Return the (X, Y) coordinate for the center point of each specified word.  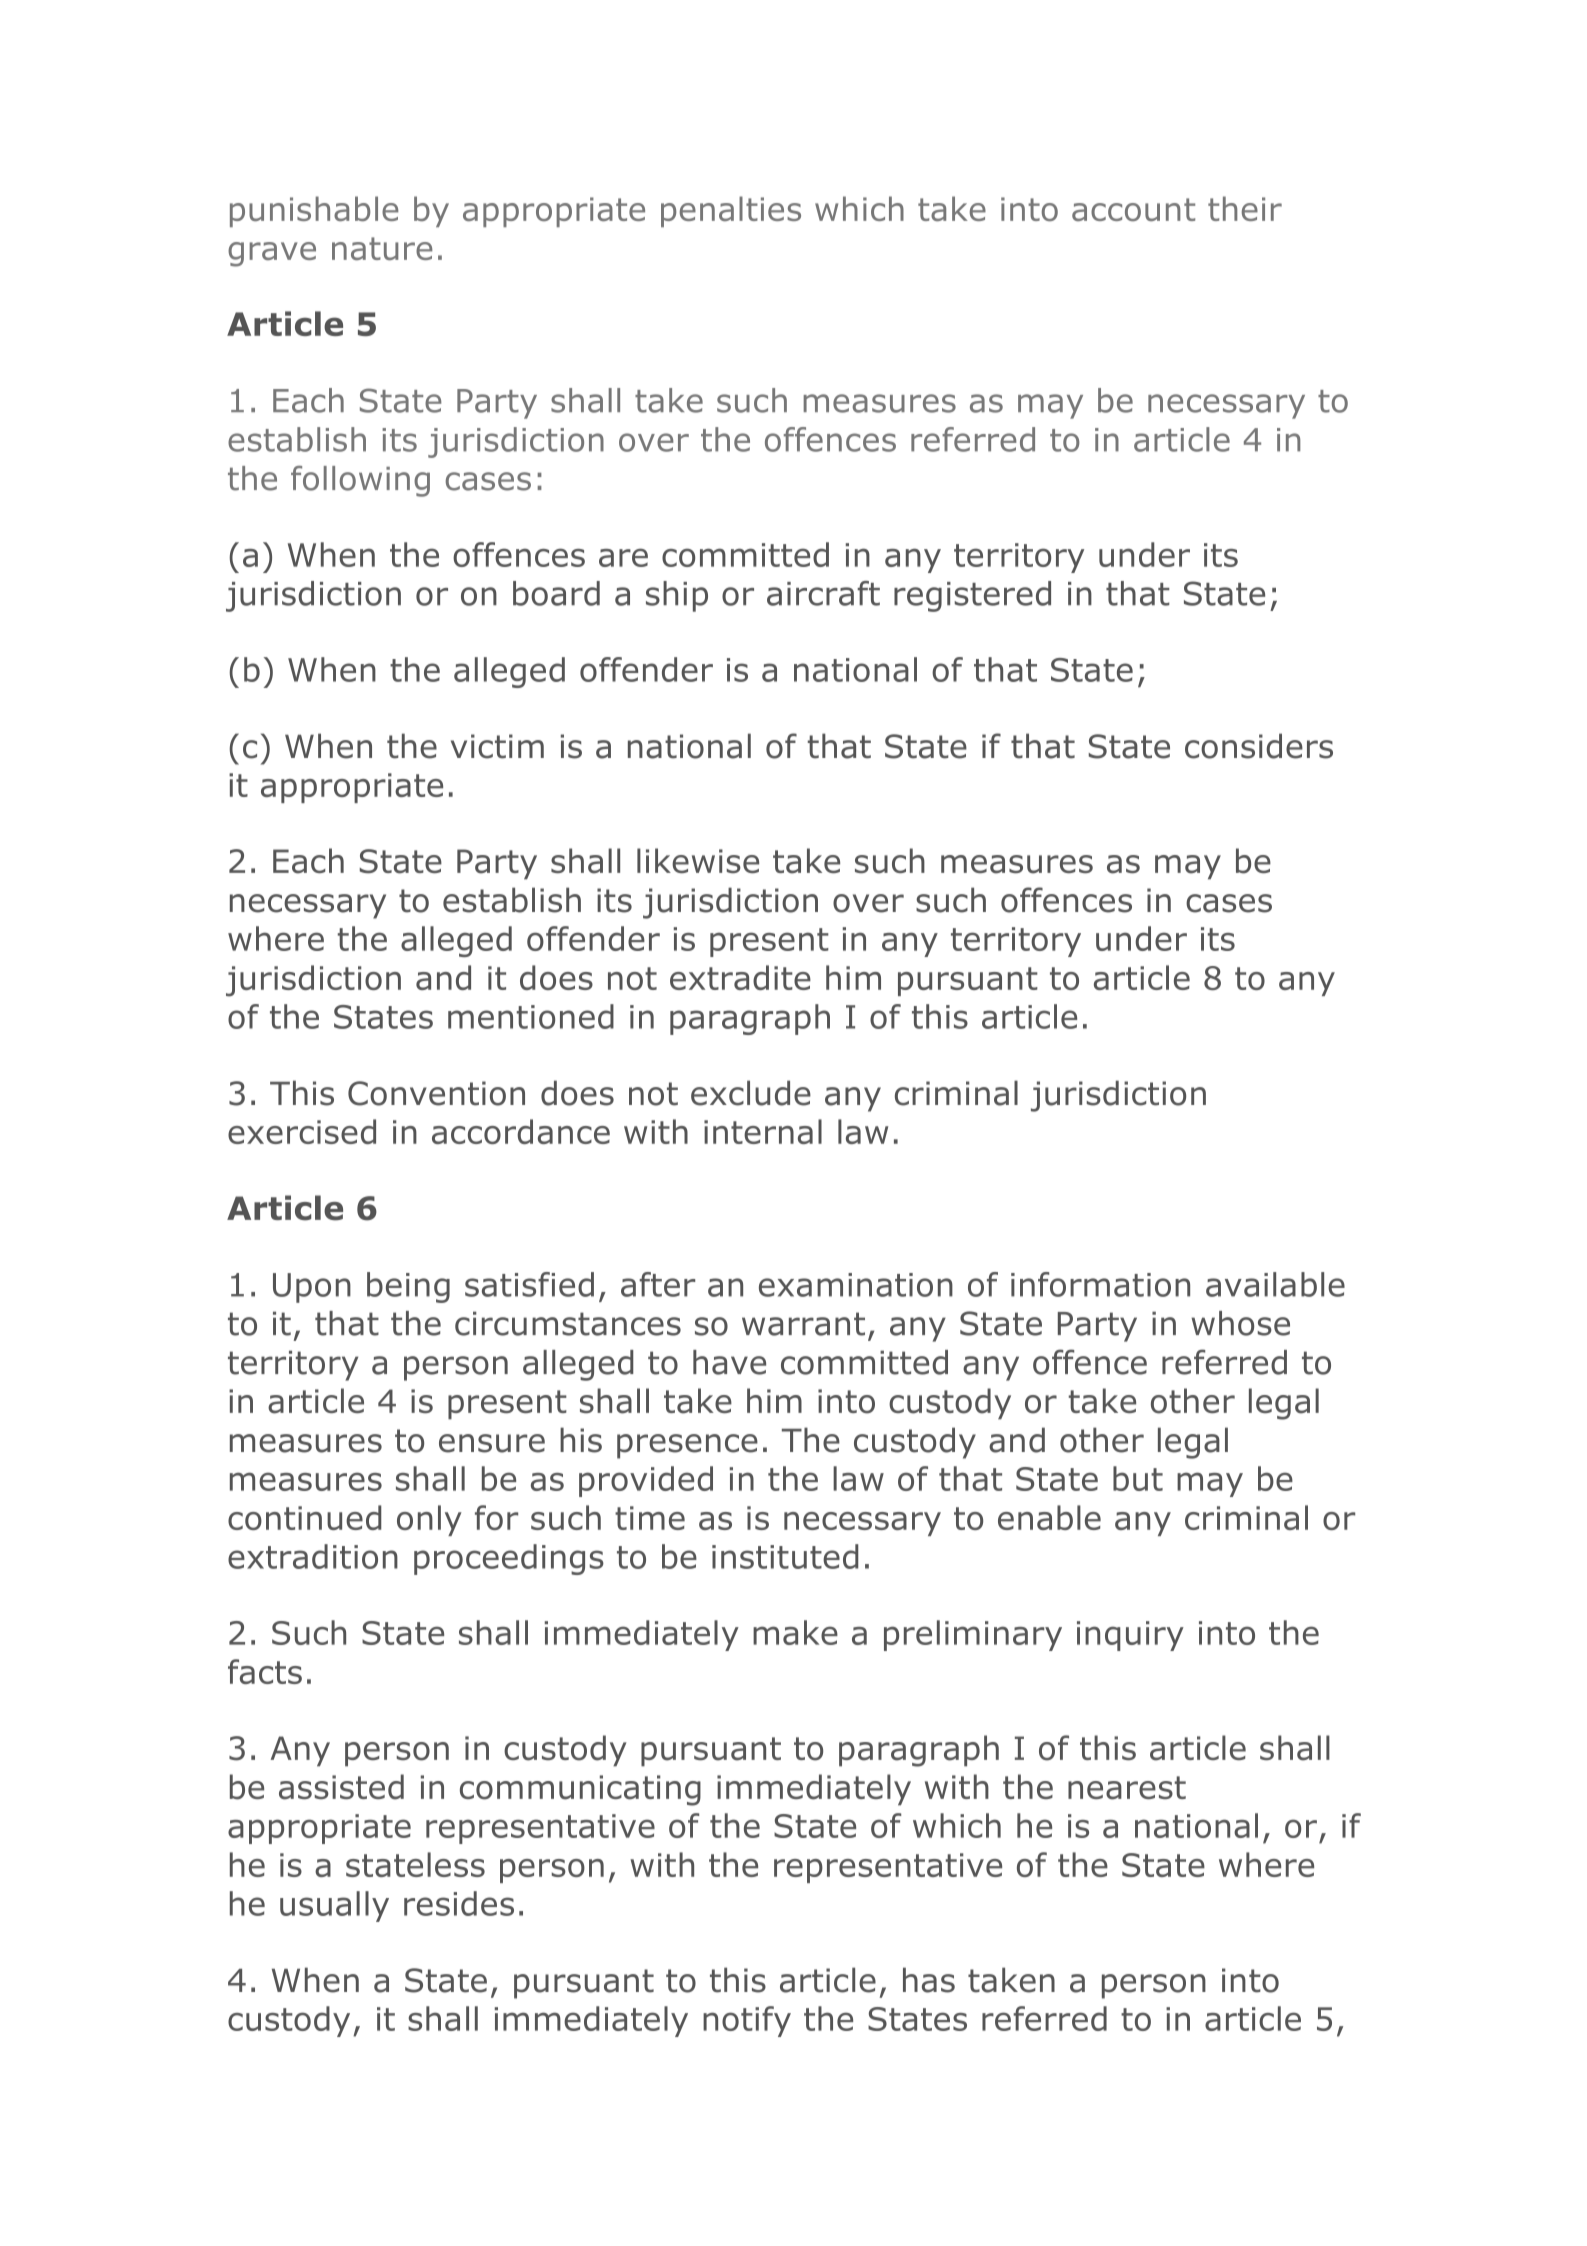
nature (382, 248)
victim (497, 746)
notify (747, 2021)
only (429, 1520)
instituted (785, 1556)
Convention (436, 1093)
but (1138, 1478)
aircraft (823, 593)
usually (334, 1906)
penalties (731, 211)
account (1133, 209)
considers (1259, 746)
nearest (1127, 1788)
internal (763, 1131)
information (1100, 1284)
